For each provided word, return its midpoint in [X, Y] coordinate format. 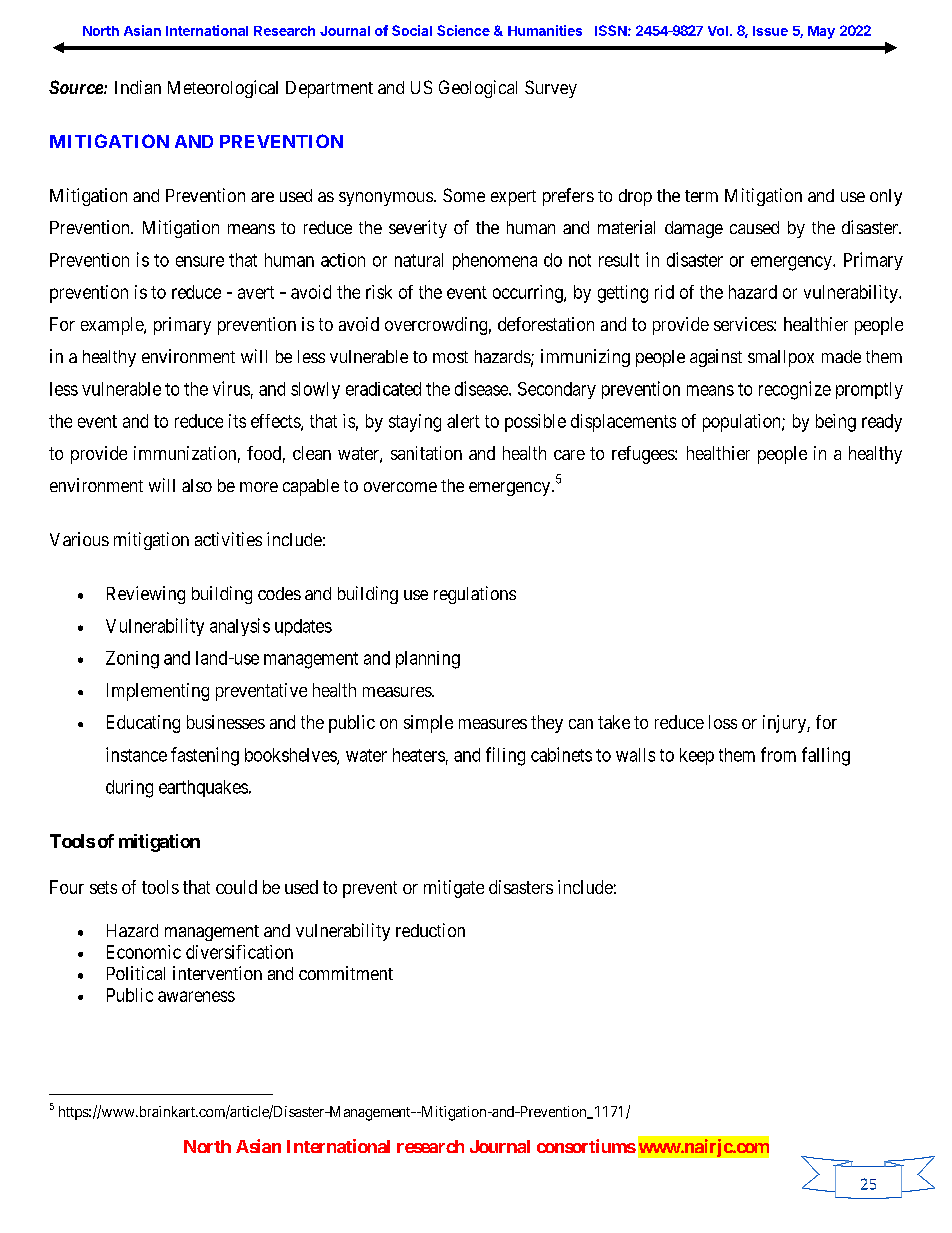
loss [723, 722]
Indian [138, 87]
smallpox [781, 358]
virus [231, 388]
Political [136, 973]
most [450, 357]
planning [428, 660]
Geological [478, 89]
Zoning [132, 660]
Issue [770, 31]
